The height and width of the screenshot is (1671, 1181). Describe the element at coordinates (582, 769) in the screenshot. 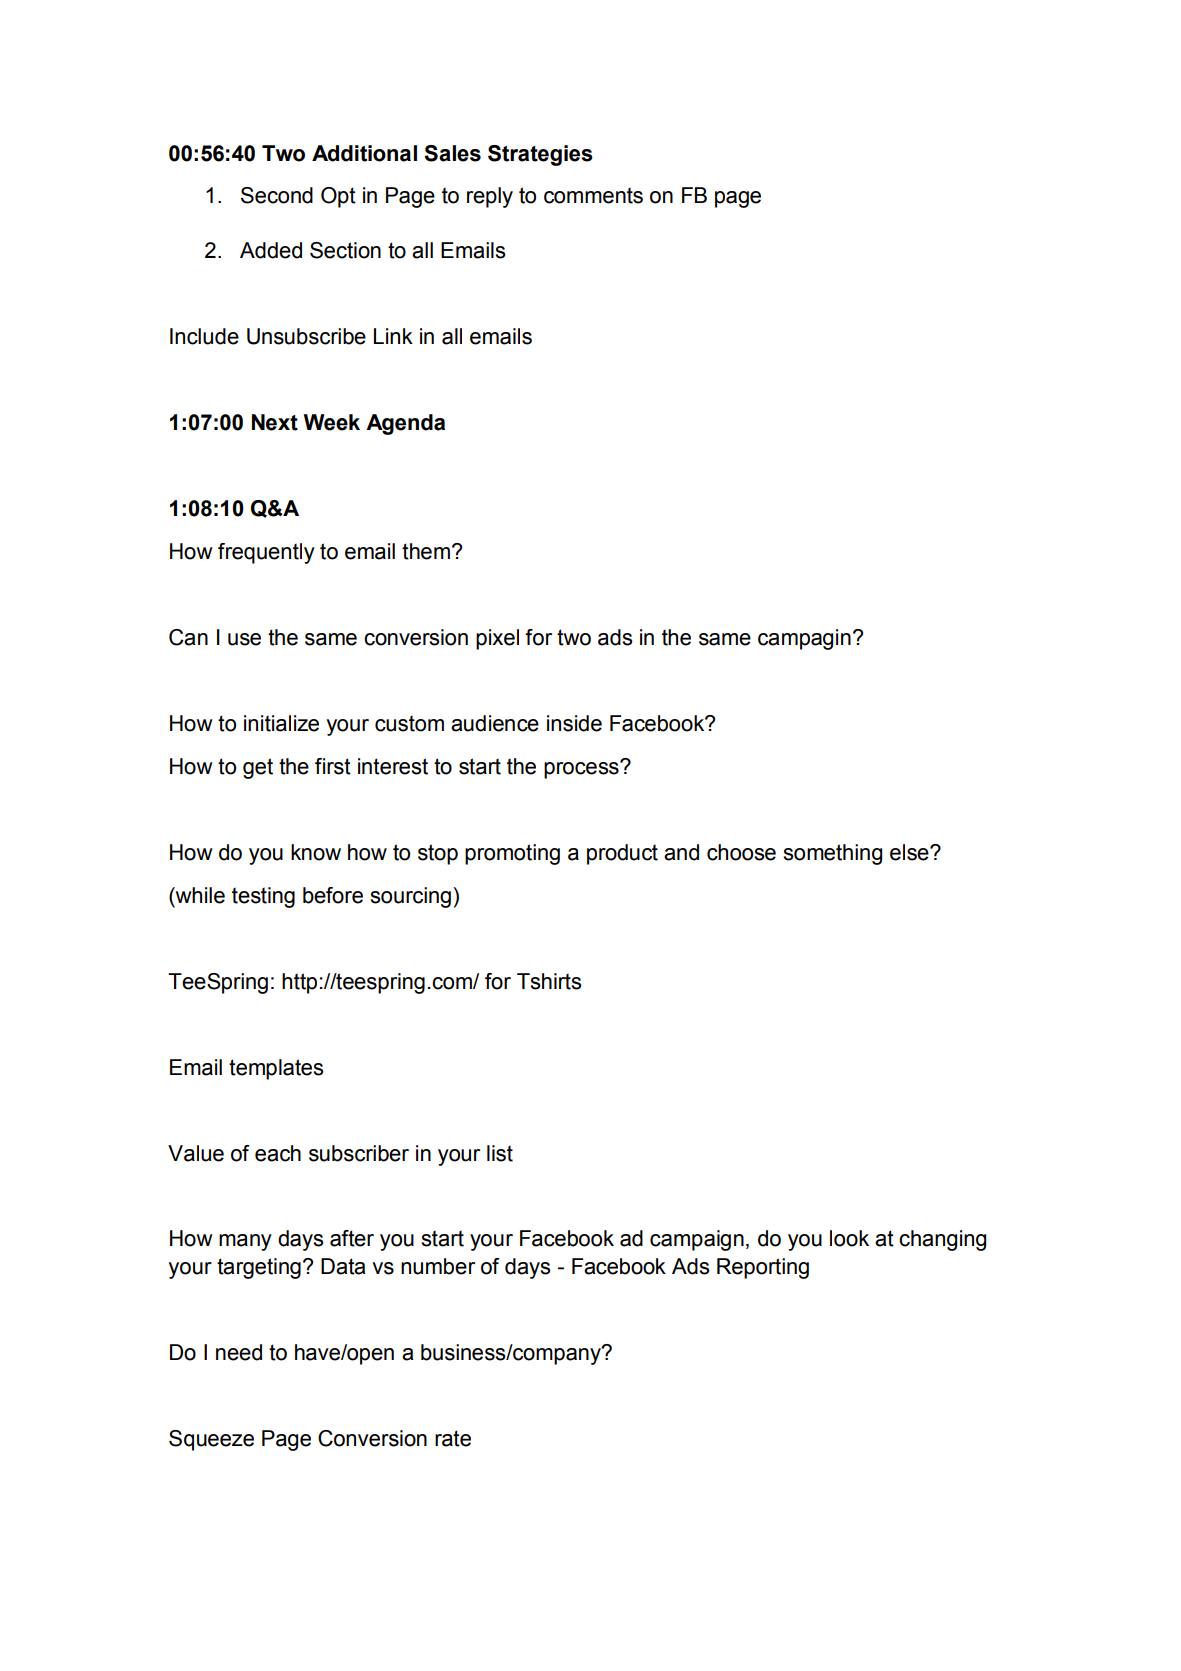

I see `process` at that location.
